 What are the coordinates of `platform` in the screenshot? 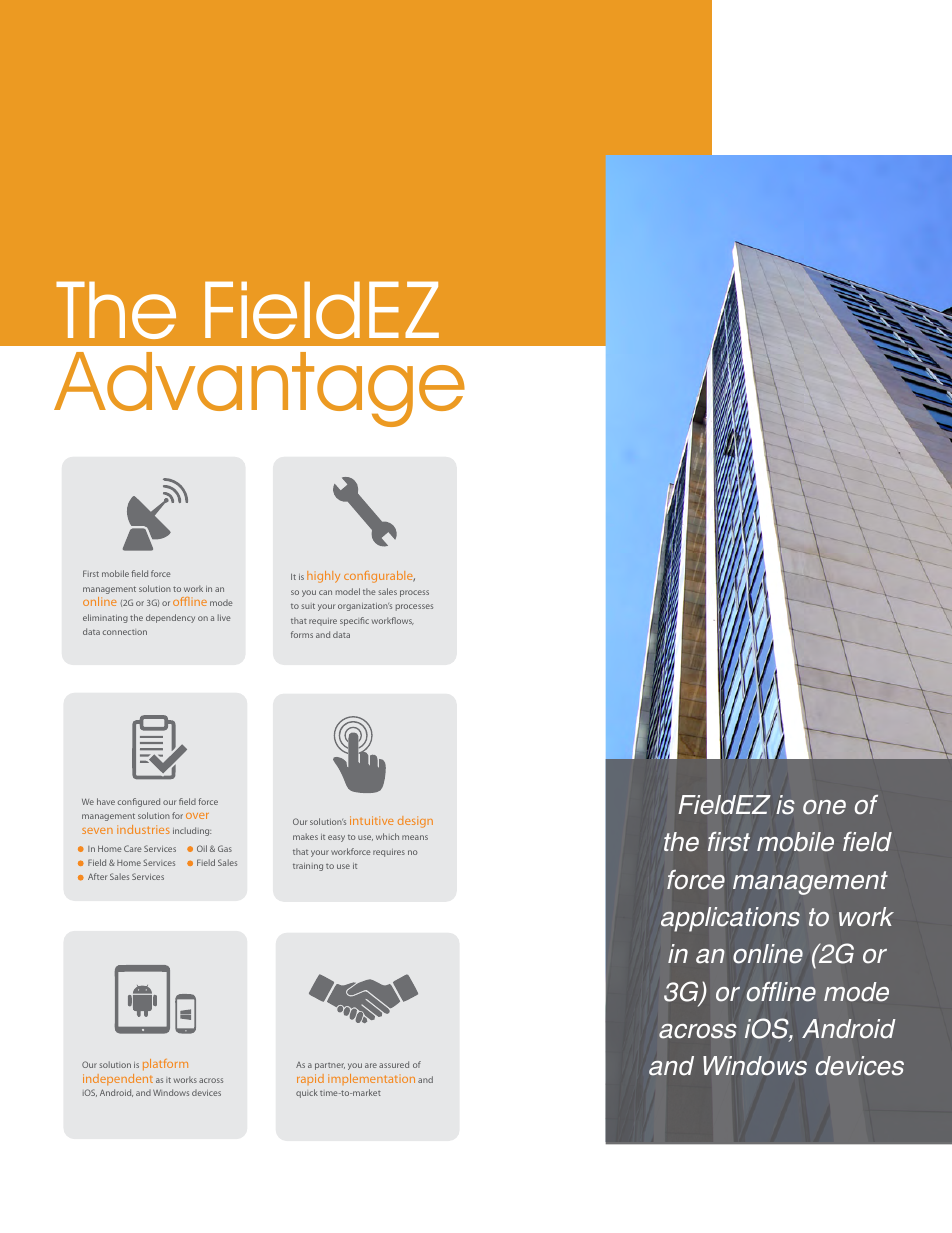 It's located at (165, 1064).
